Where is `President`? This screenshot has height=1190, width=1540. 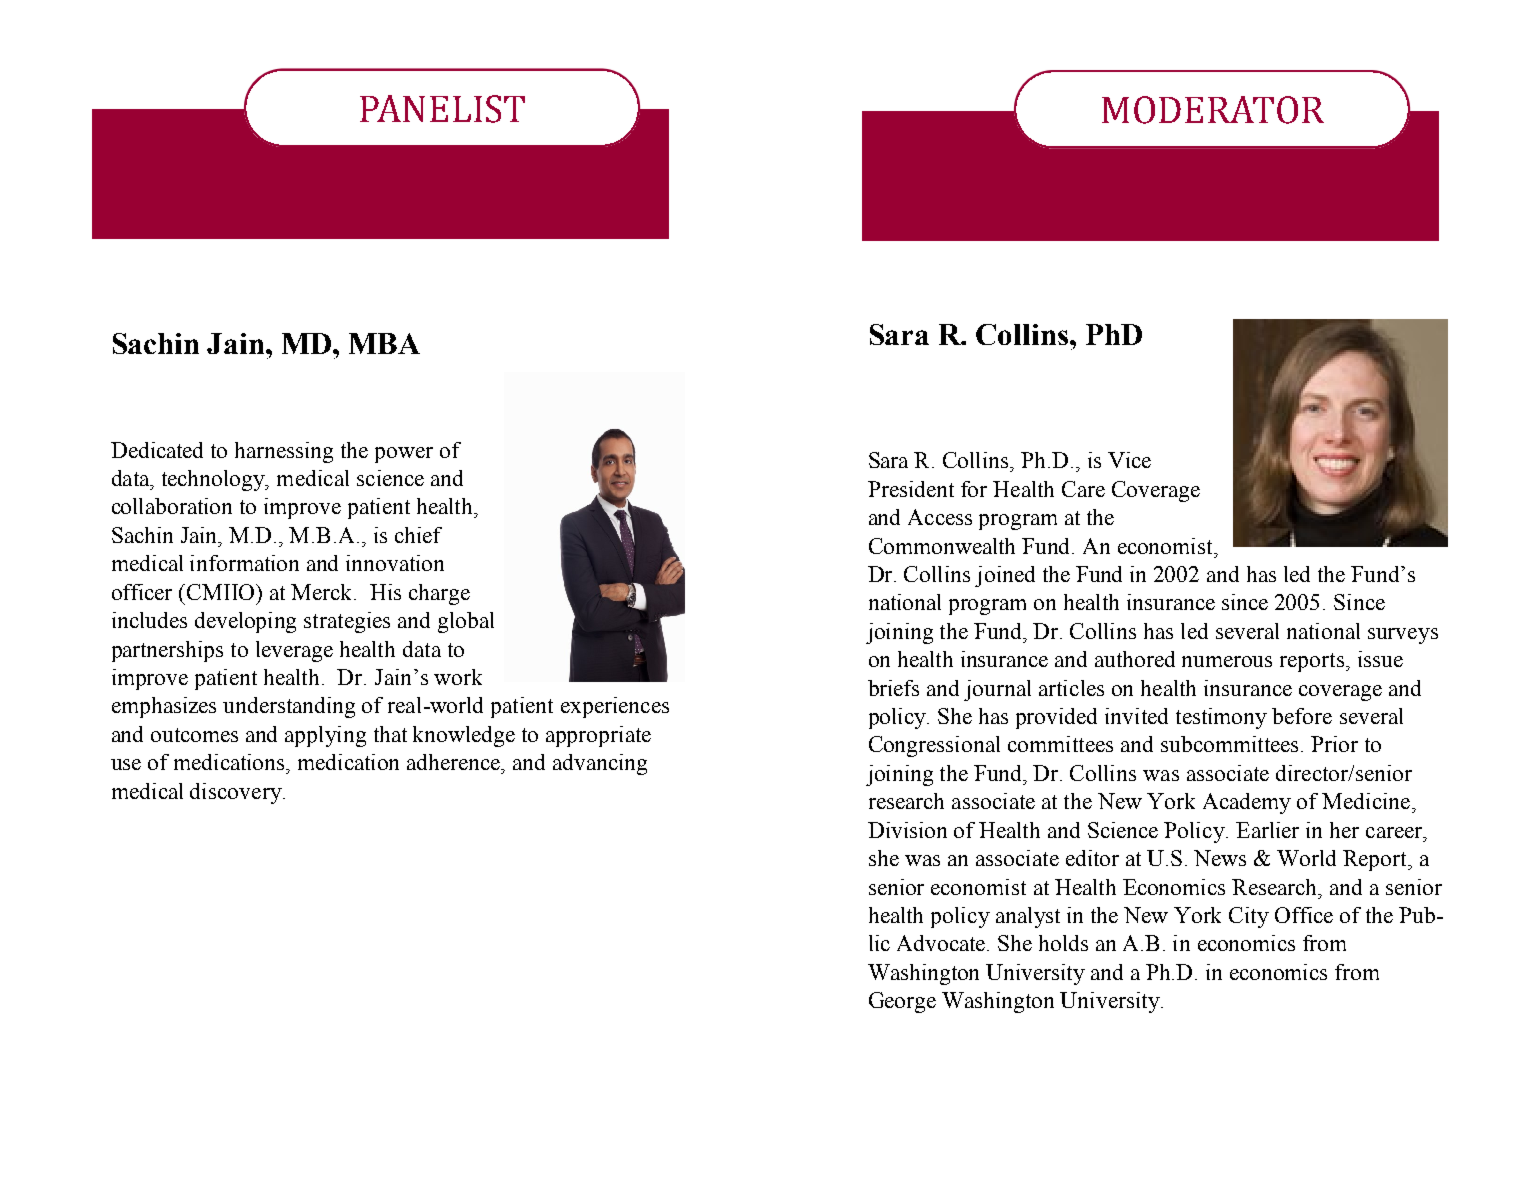
President is located at coordinates (911, 489).
